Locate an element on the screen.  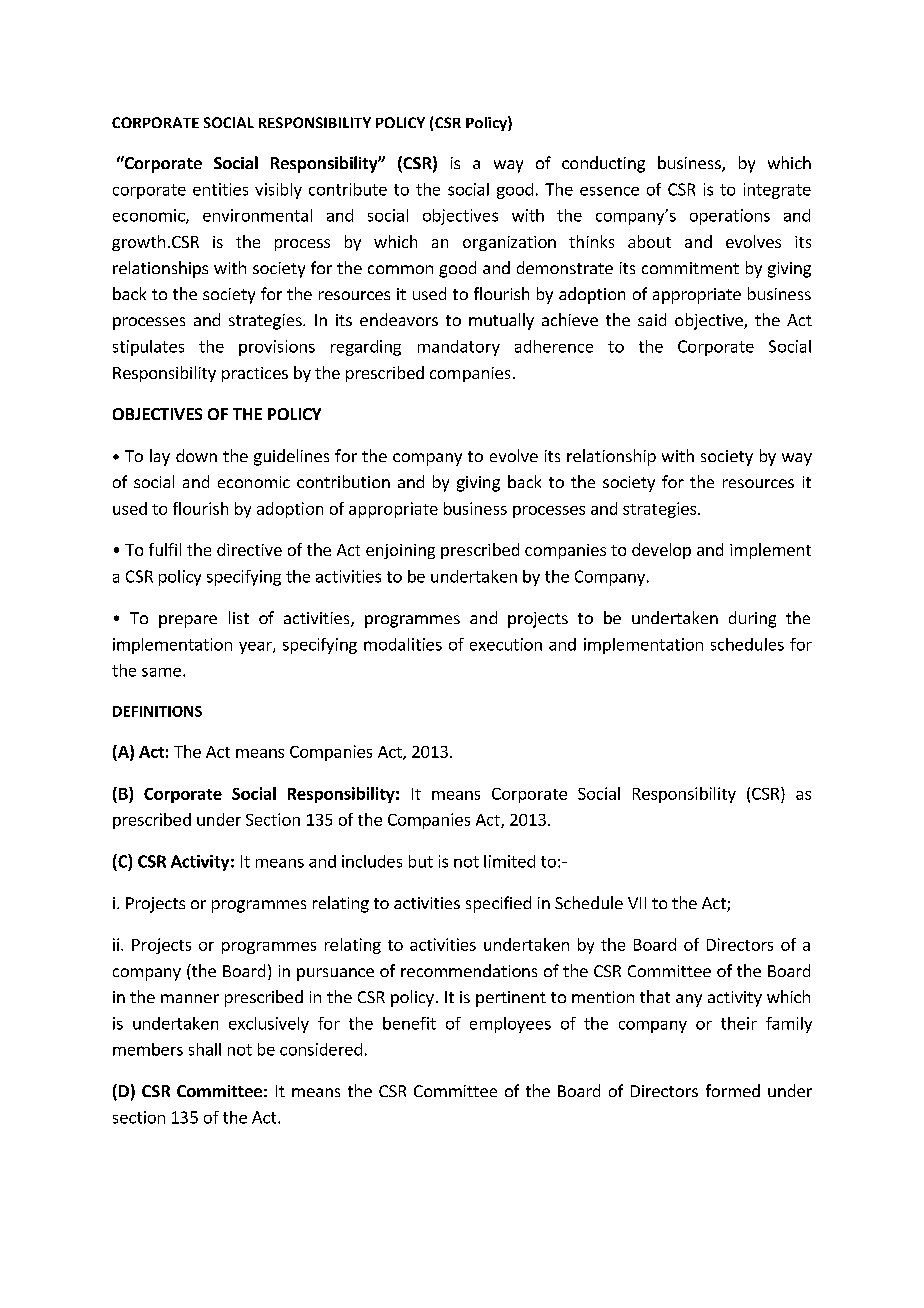
said is located at coordinates (652, 319).
